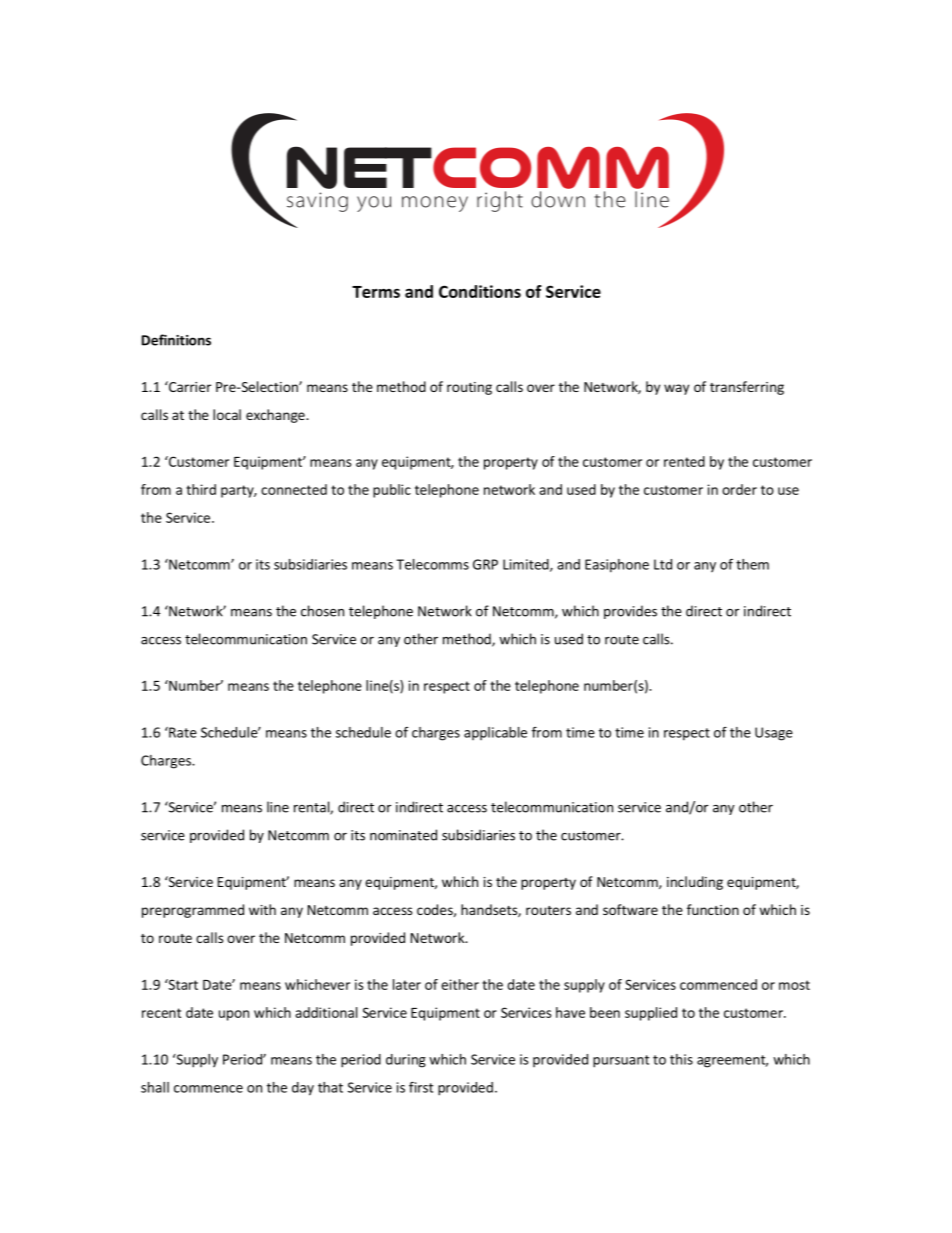 This page has height=1233, width=952. Describe the element at coordinates (747, 388) in the page. I see `transferring` at that location.
